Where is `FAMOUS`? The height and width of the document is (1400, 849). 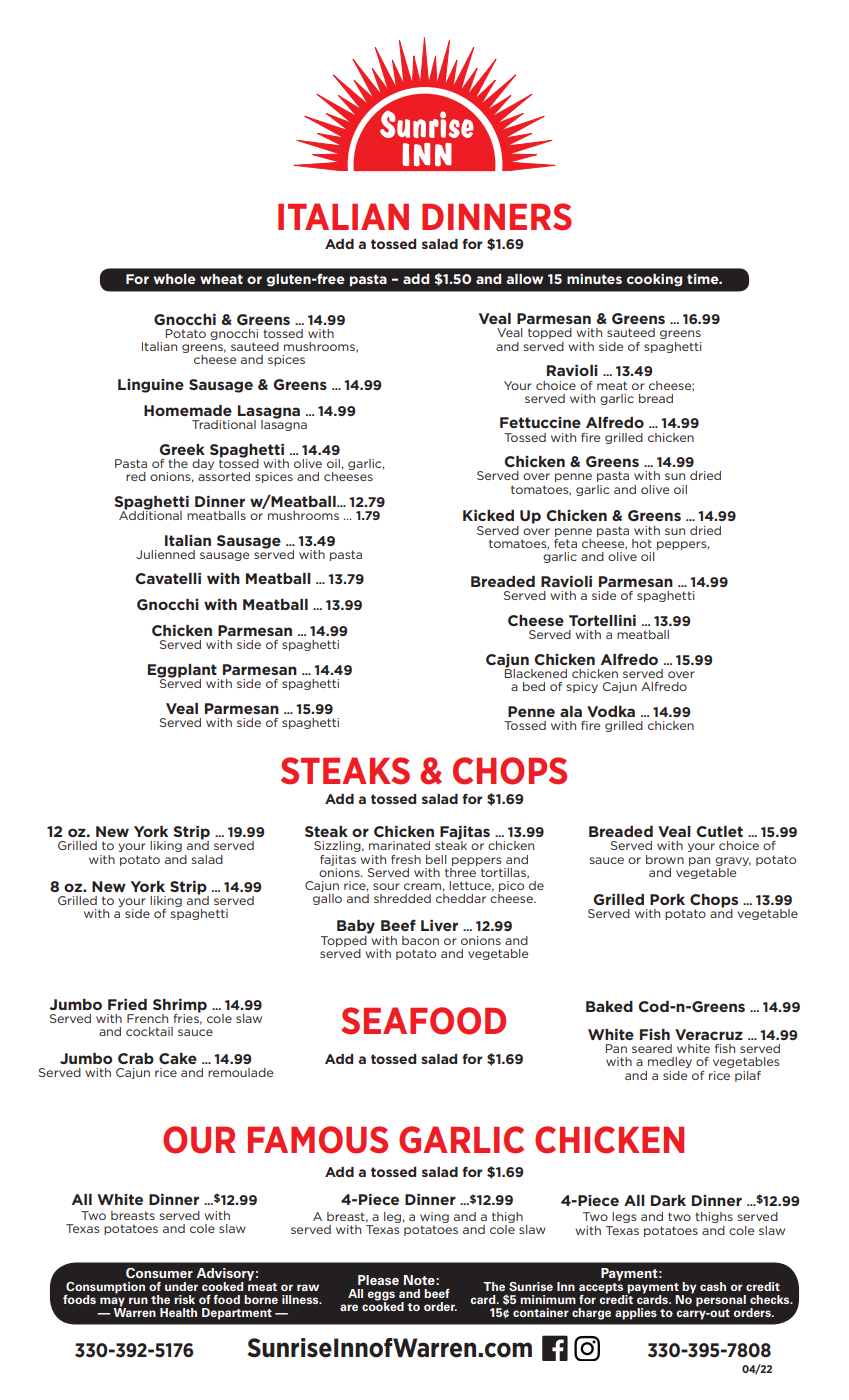
FAMOUS is located at coordinates (318, 1140).
